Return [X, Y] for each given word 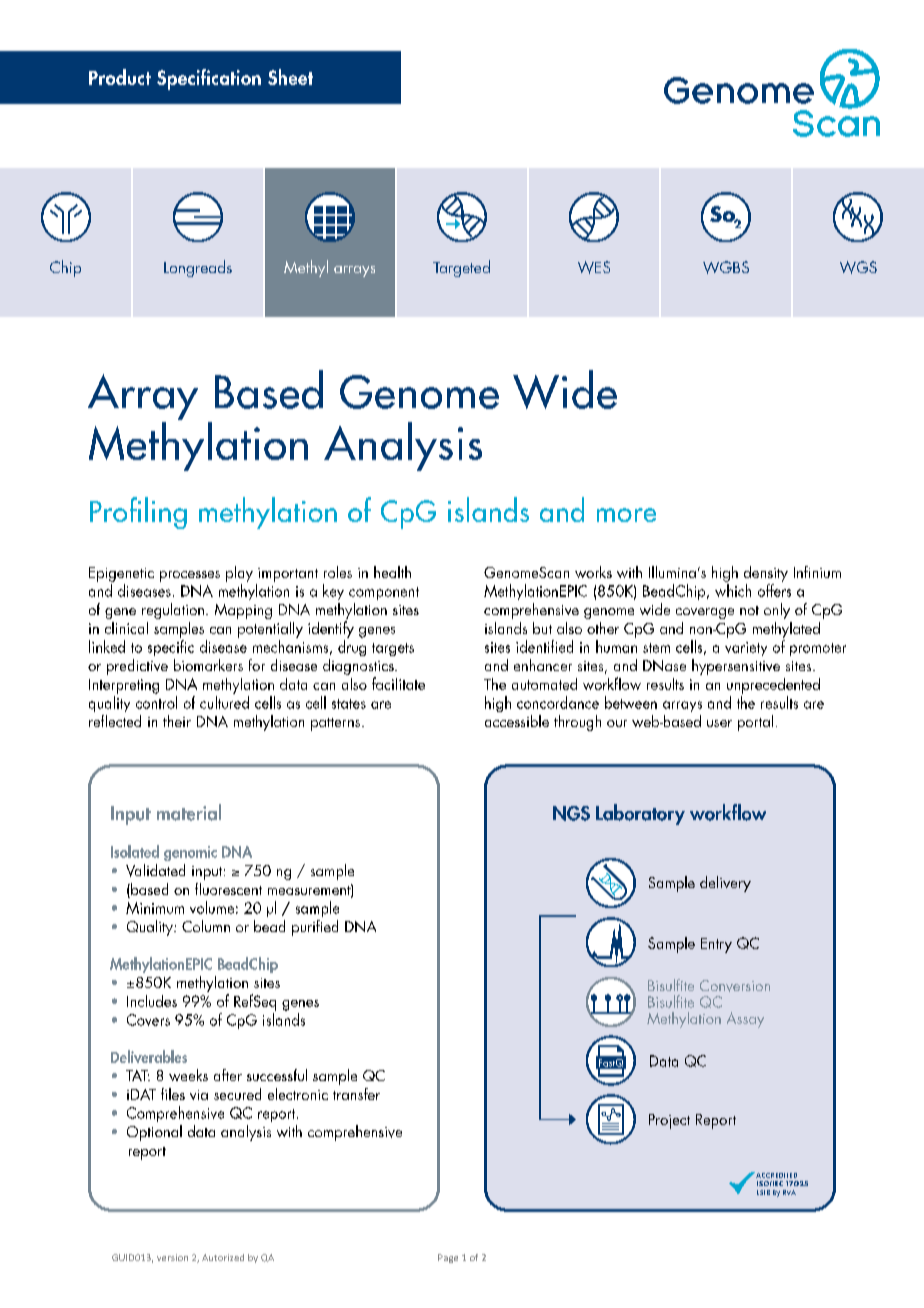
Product [120, 77]
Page [448, 1258]
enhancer [543, 665]
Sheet [290, 77]
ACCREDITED [775, 1175]
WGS [858, 267]
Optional [154, 1133]
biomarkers [208, 665]
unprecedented [773, 686]
